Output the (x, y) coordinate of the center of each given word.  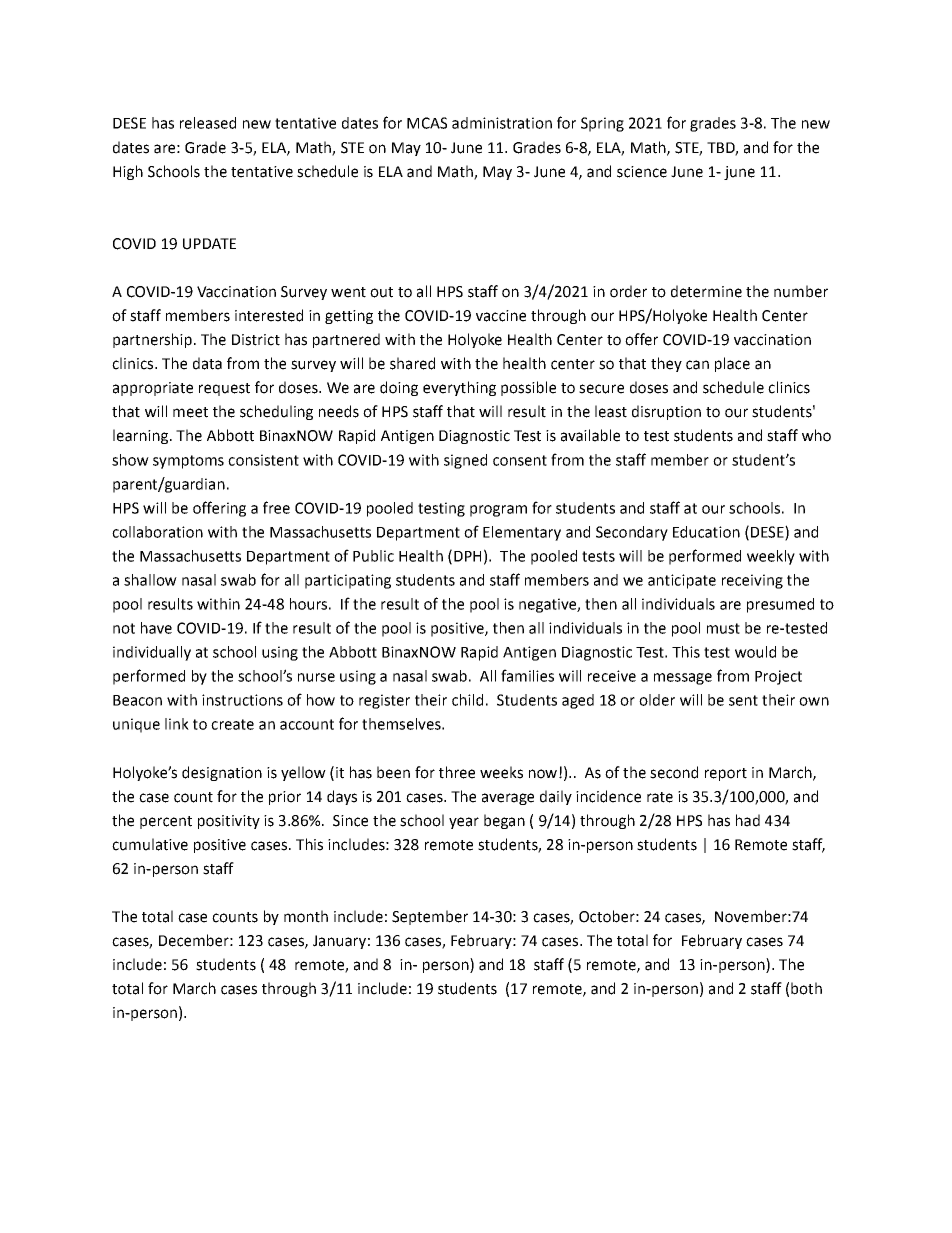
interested (269, 315)
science (642, 172)
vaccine (501, 316)
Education (706, 532)
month (306, 916)
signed (465, 461)
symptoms (188, 462)
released (208, 123)
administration (502, 123)
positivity (229, 822)
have (156, 628)
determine (706, 291)
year (464, 823)
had (748, 820)
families (527, 675)
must (723, 628)
